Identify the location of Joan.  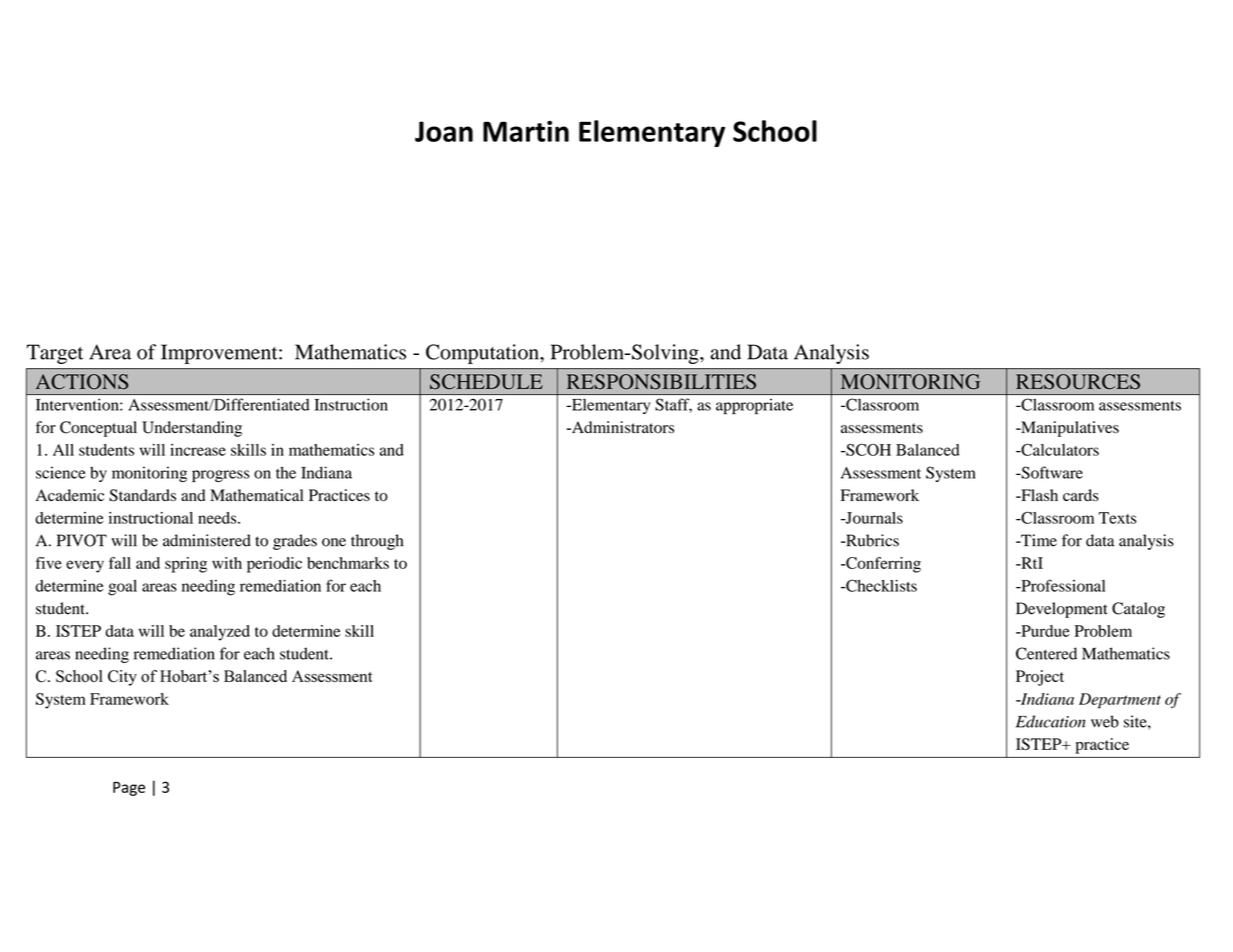
(444, 131).
